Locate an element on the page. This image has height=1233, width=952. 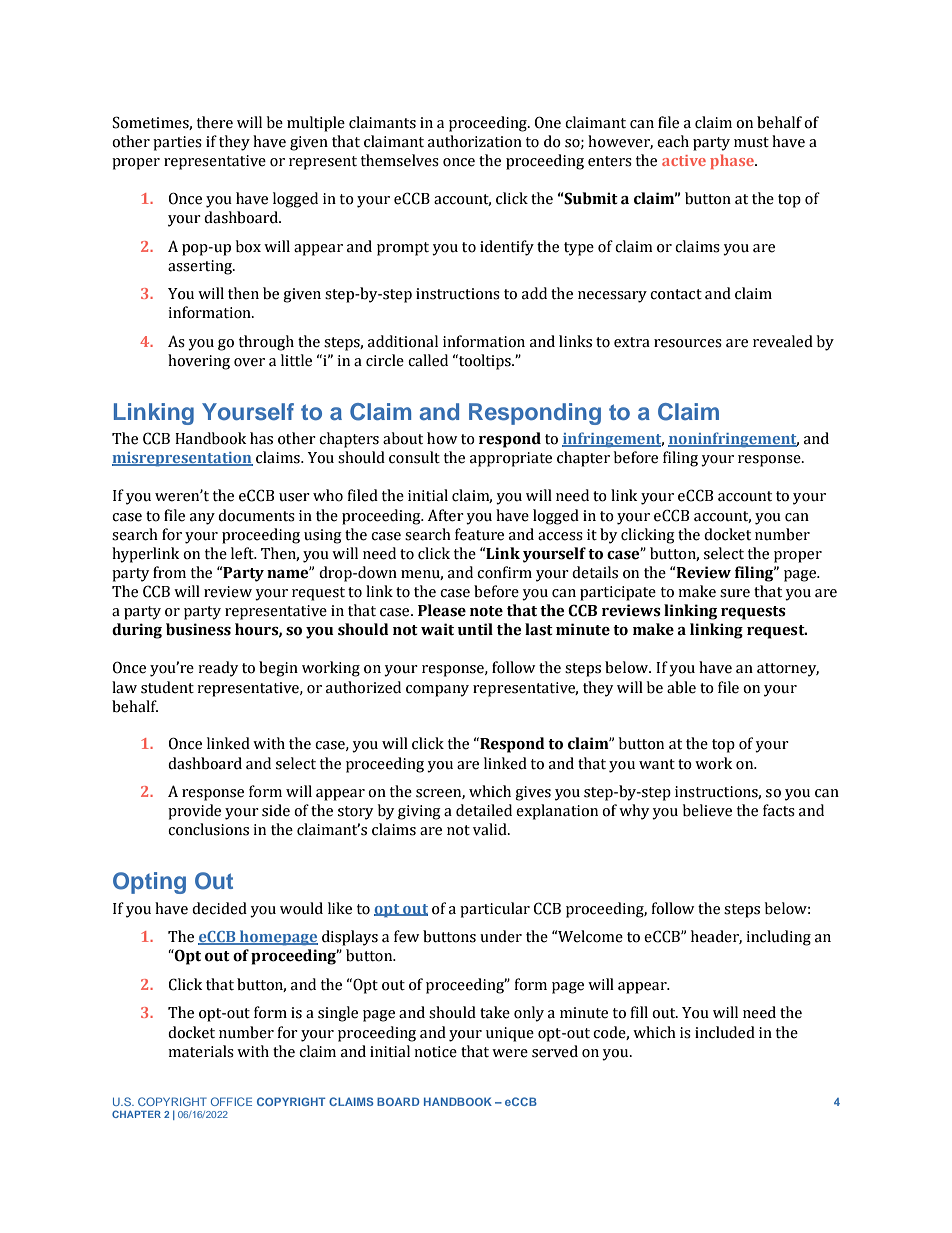
authorization is located at coordinates (475, 141).
